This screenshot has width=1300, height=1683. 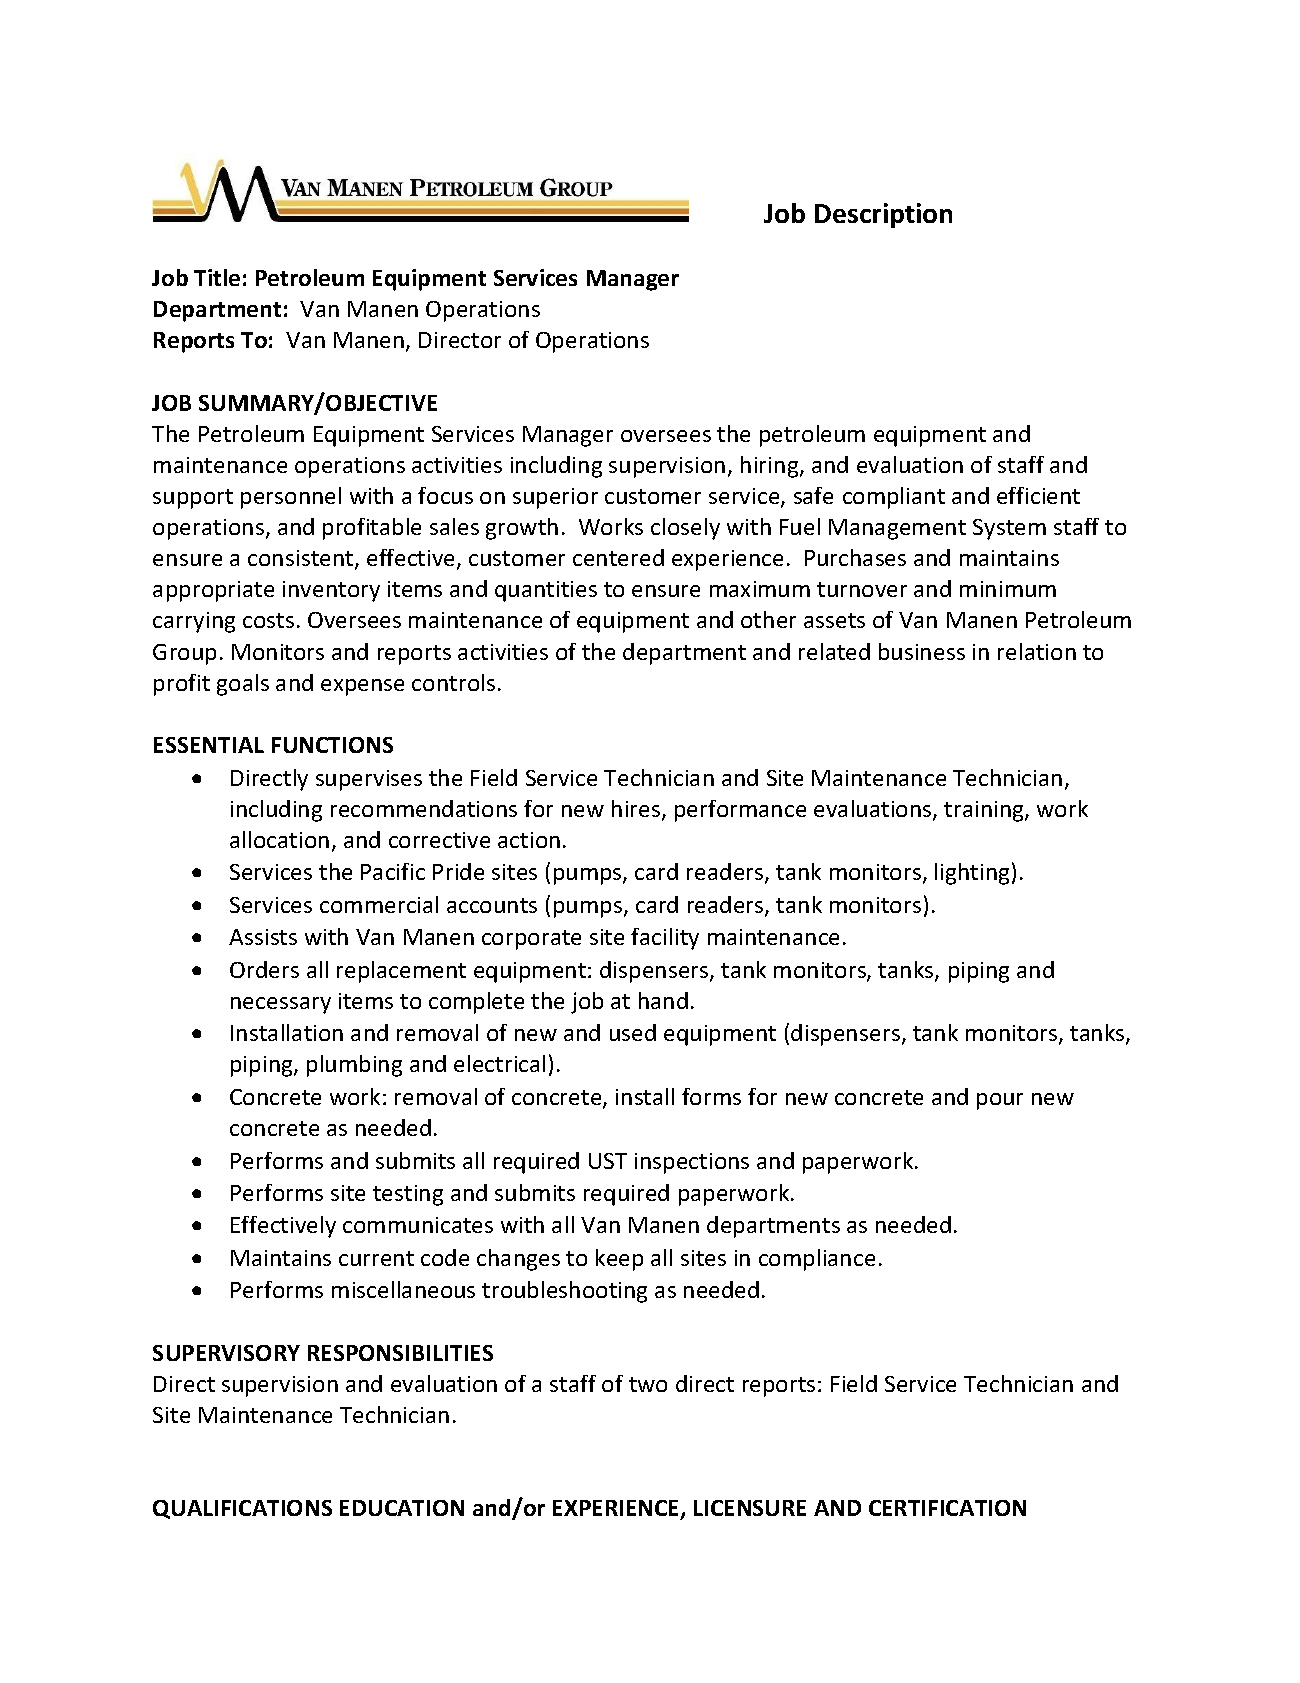 What do you see at coordinates (897, 529) in the screenshot?
I see `Management` at bounding box center [897, 529].
